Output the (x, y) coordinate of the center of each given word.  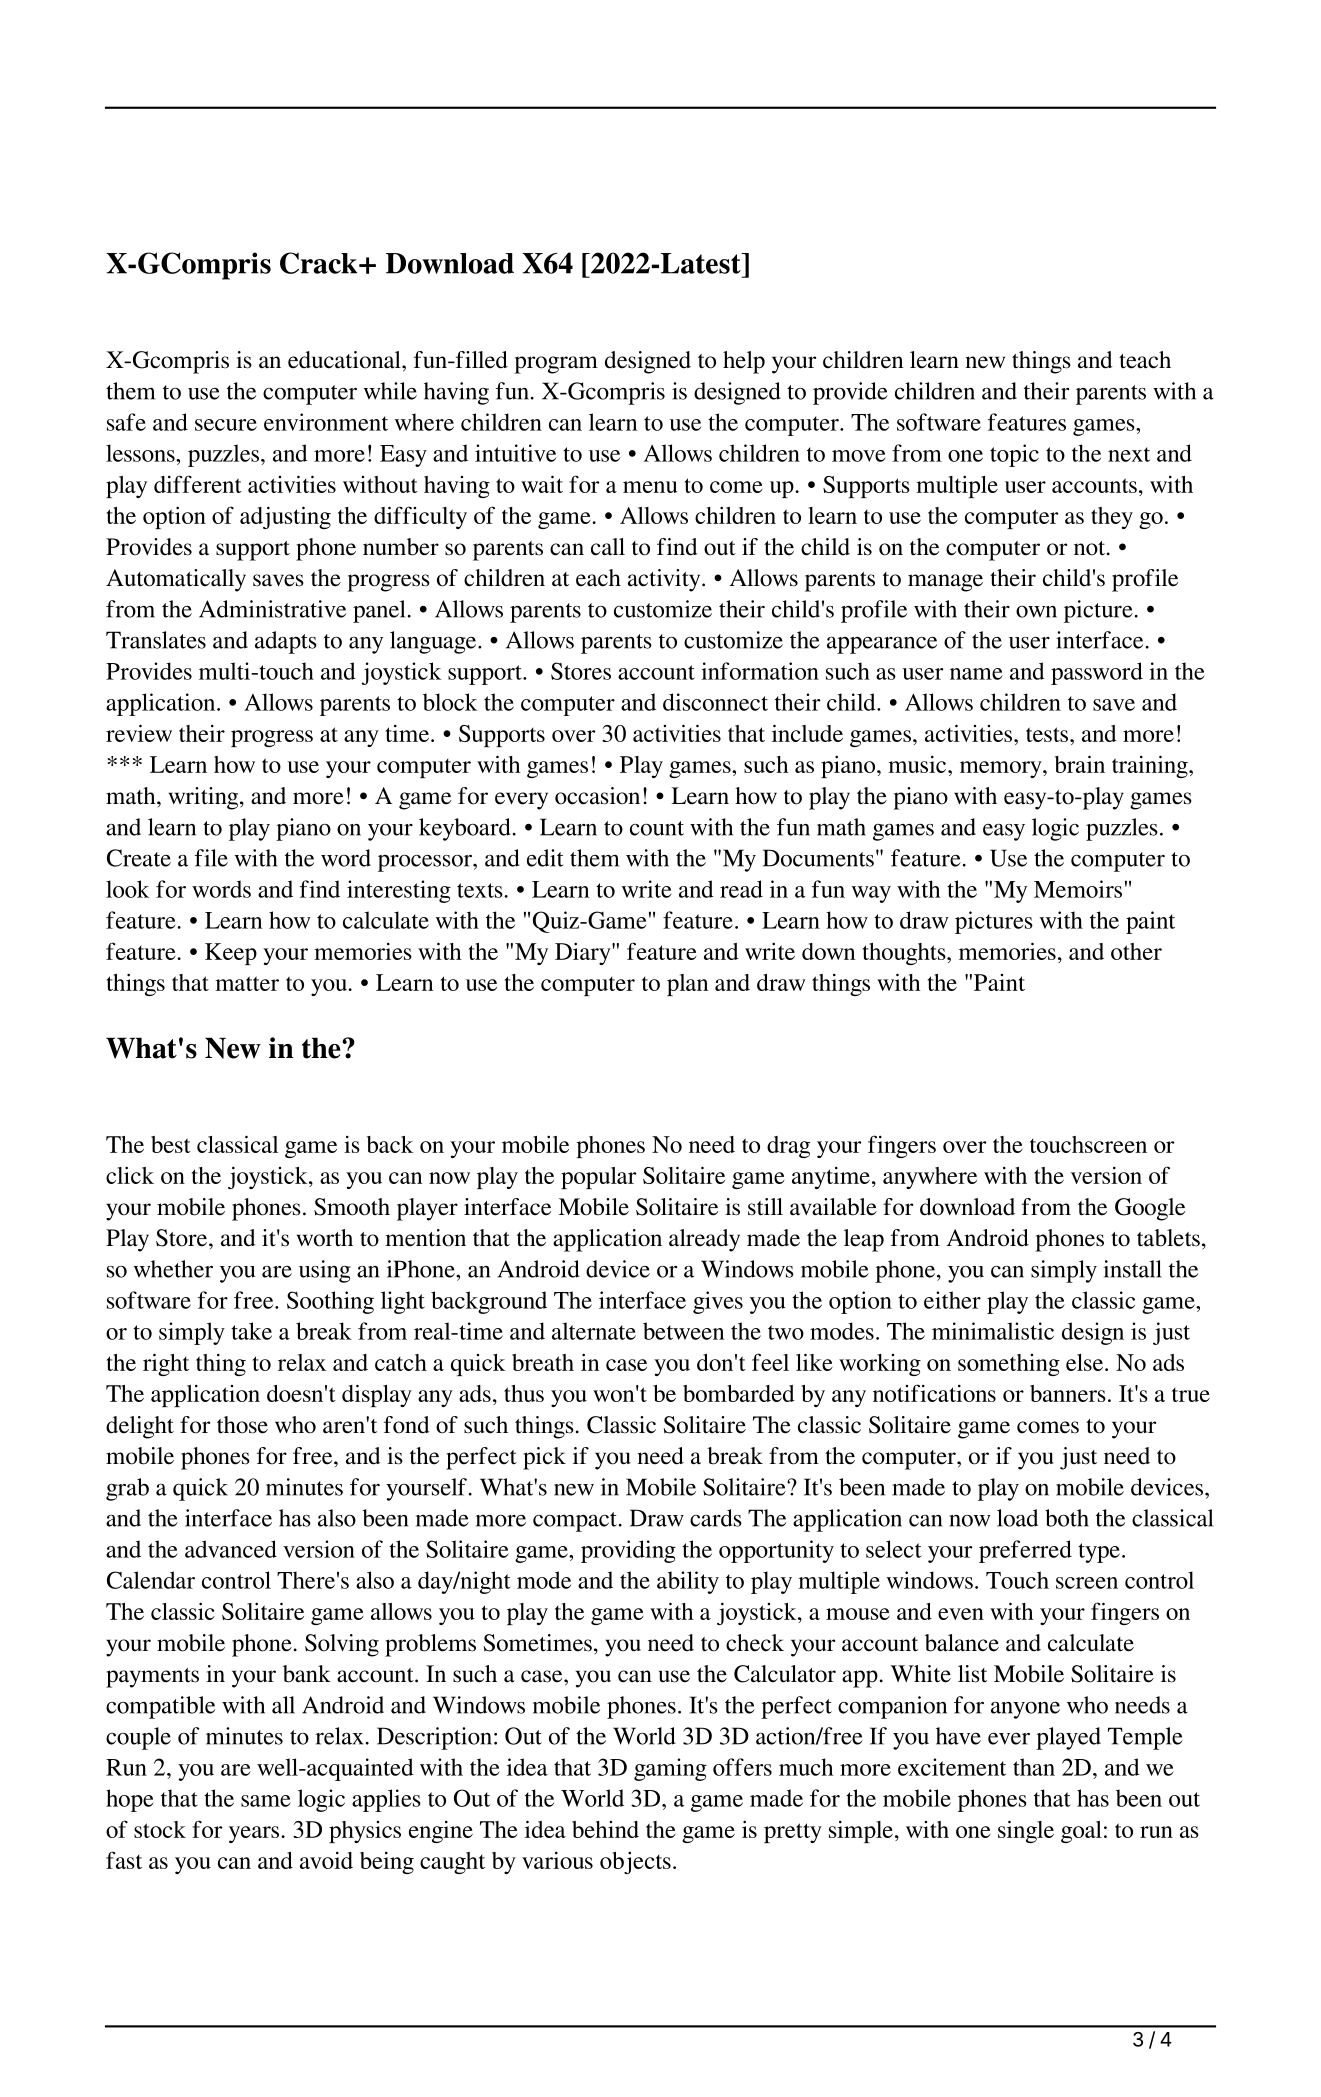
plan (687, 985)
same (266, 1801)
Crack (320, 263)
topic (1014, 455)
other (1136, 951)
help (744, 362)
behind (605, 1829)
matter (247, 983)
